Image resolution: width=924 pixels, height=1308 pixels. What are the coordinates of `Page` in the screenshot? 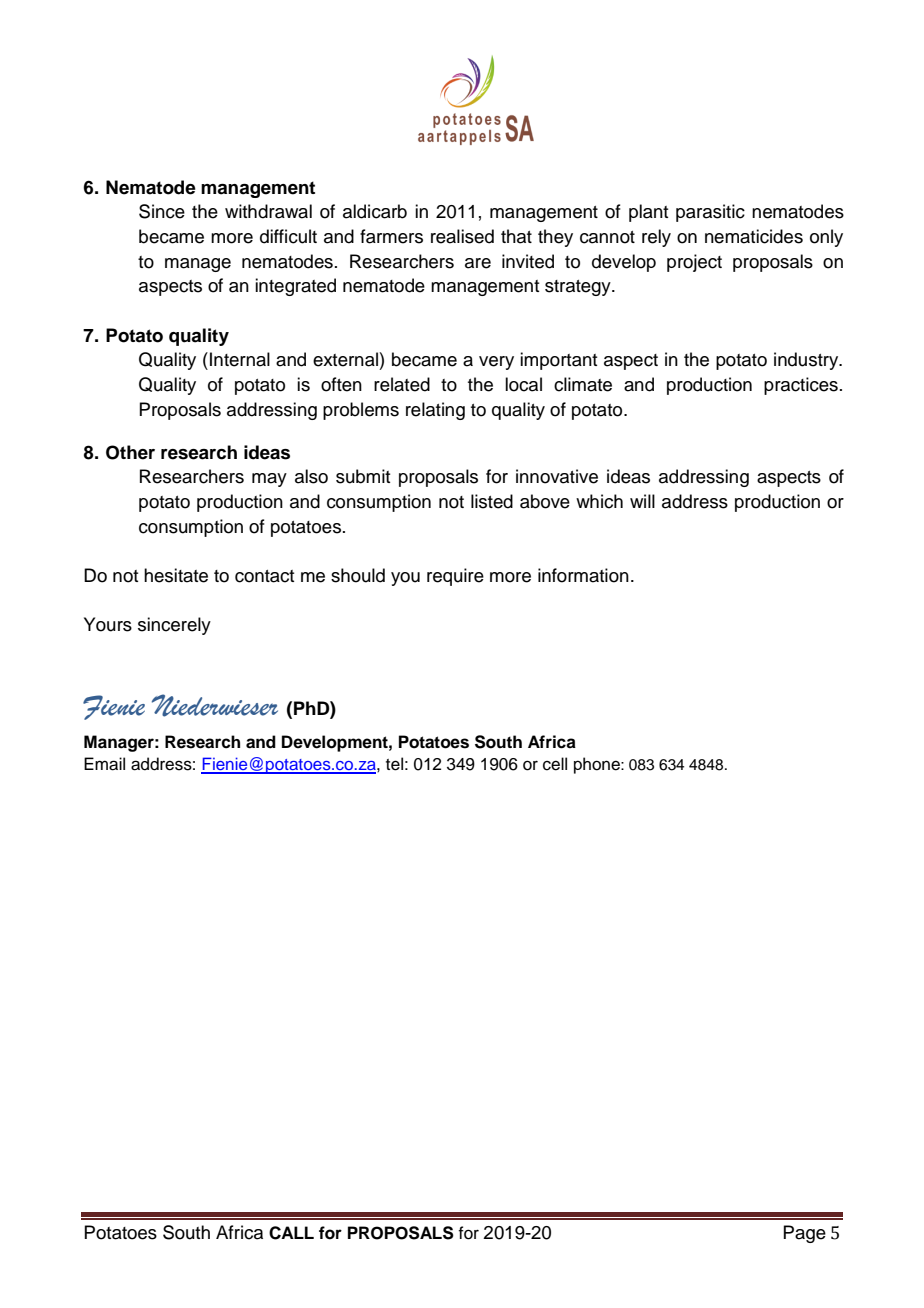 It's located at (804, 1234).
